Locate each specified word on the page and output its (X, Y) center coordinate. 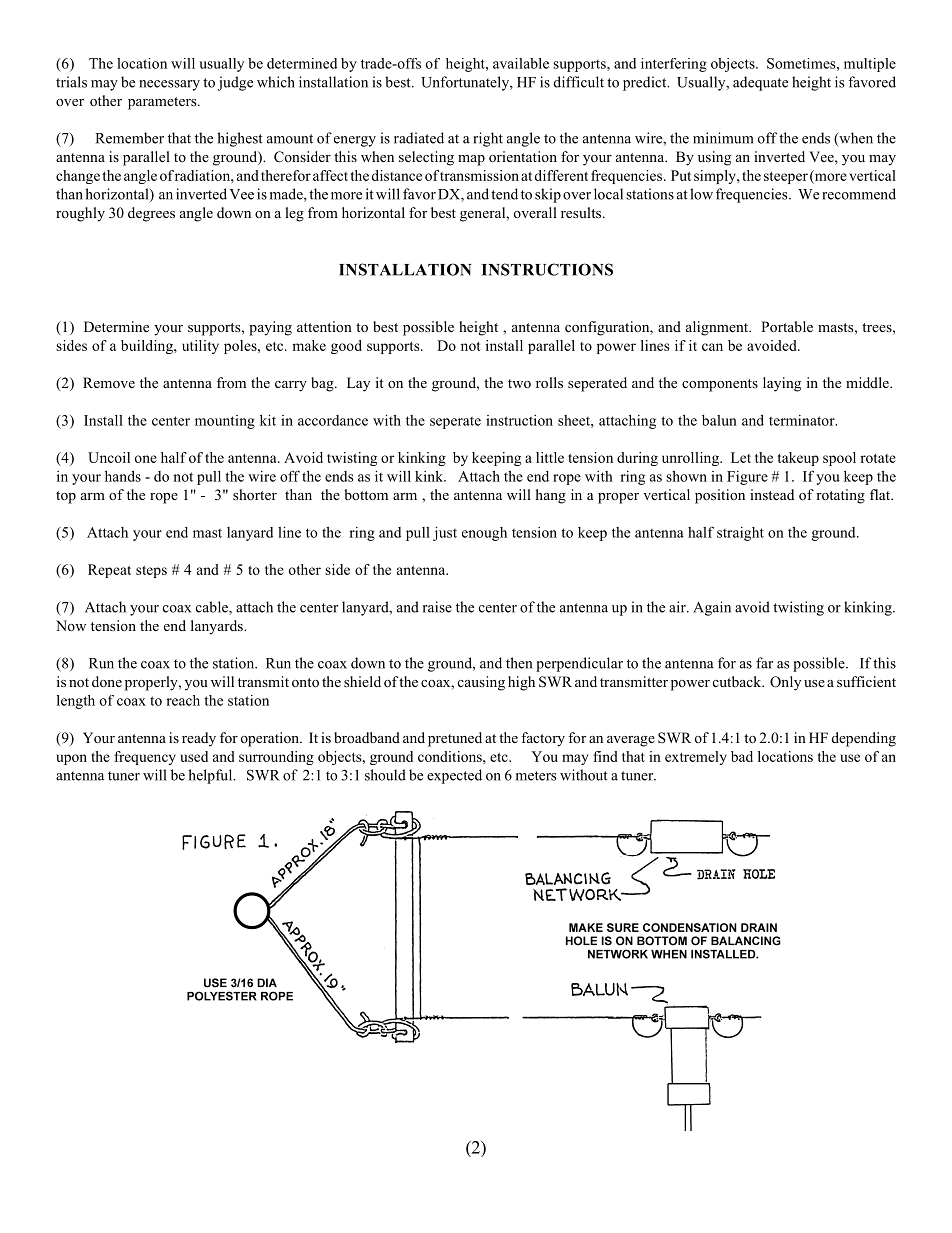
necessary (169, 85)
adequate (760, 83)
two (519, 383)
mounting (225, 422)
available (521, 63)
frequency (145, 758)
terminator (803, 420)
